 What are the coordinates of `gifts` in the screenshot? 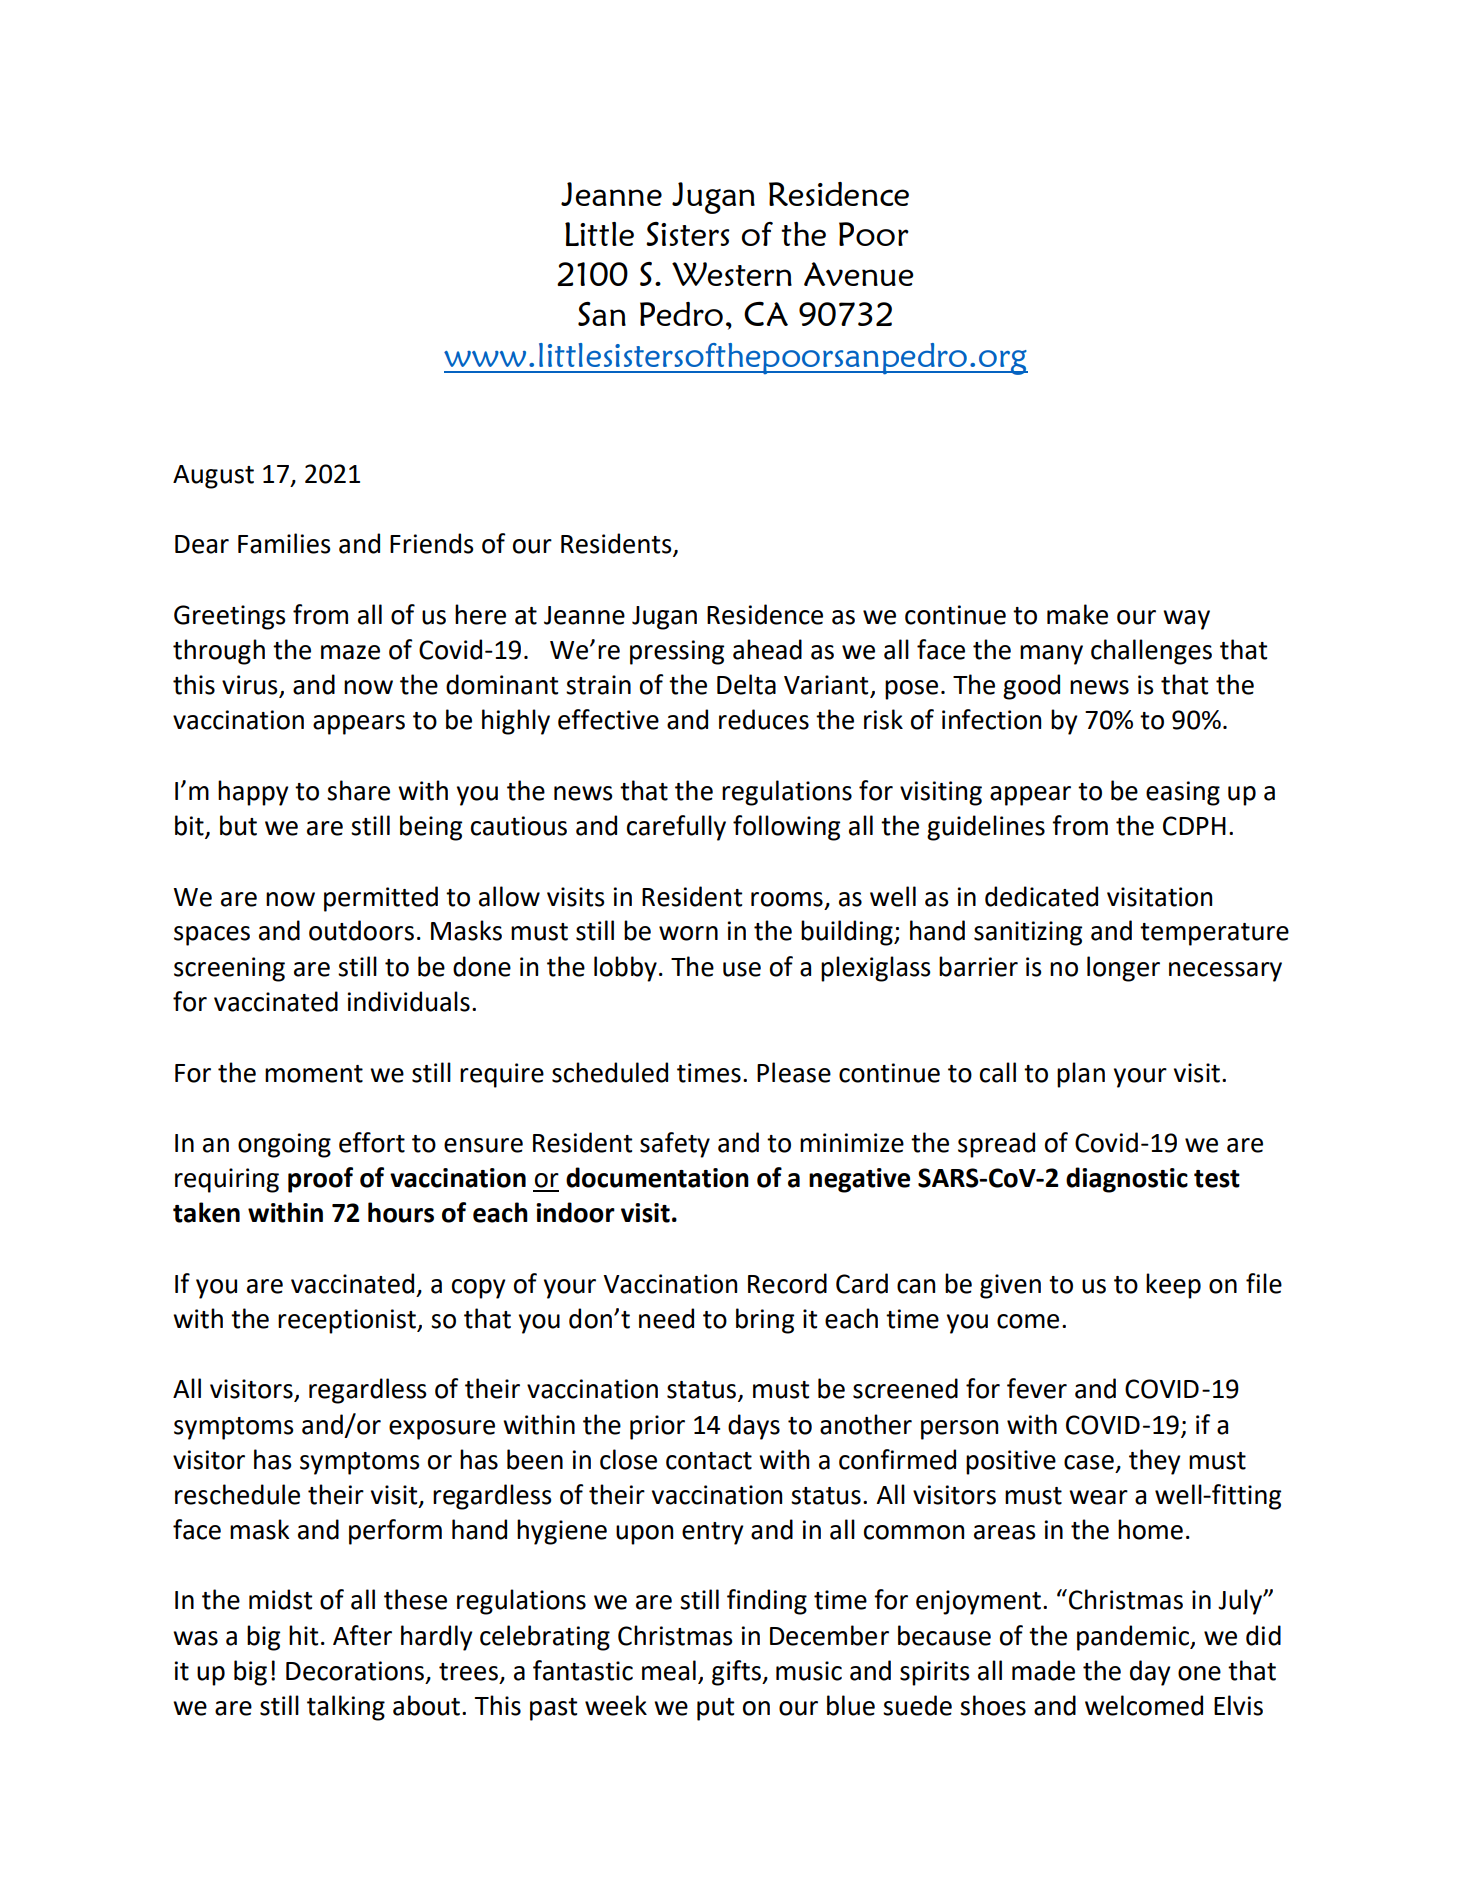 It's located at (737, 1673).
